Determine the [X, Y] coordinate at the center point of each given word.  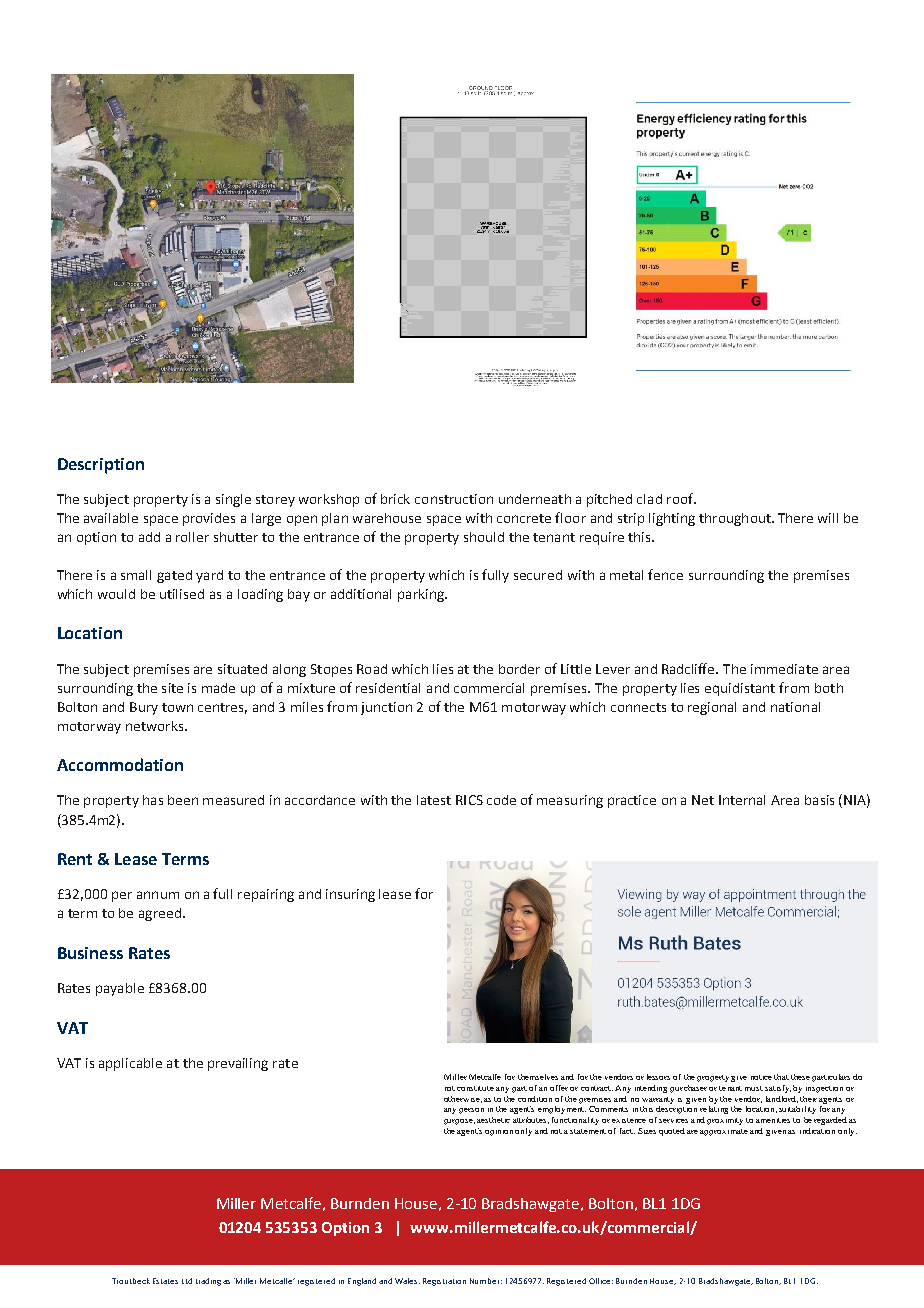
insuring [350, 895]
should [484, 537]
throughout [736, 519]
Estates [165, 1281]
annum [158, 895]
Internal [742, 800]
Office [601, 1281]
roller [192, 537]
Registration [444, 1282]
